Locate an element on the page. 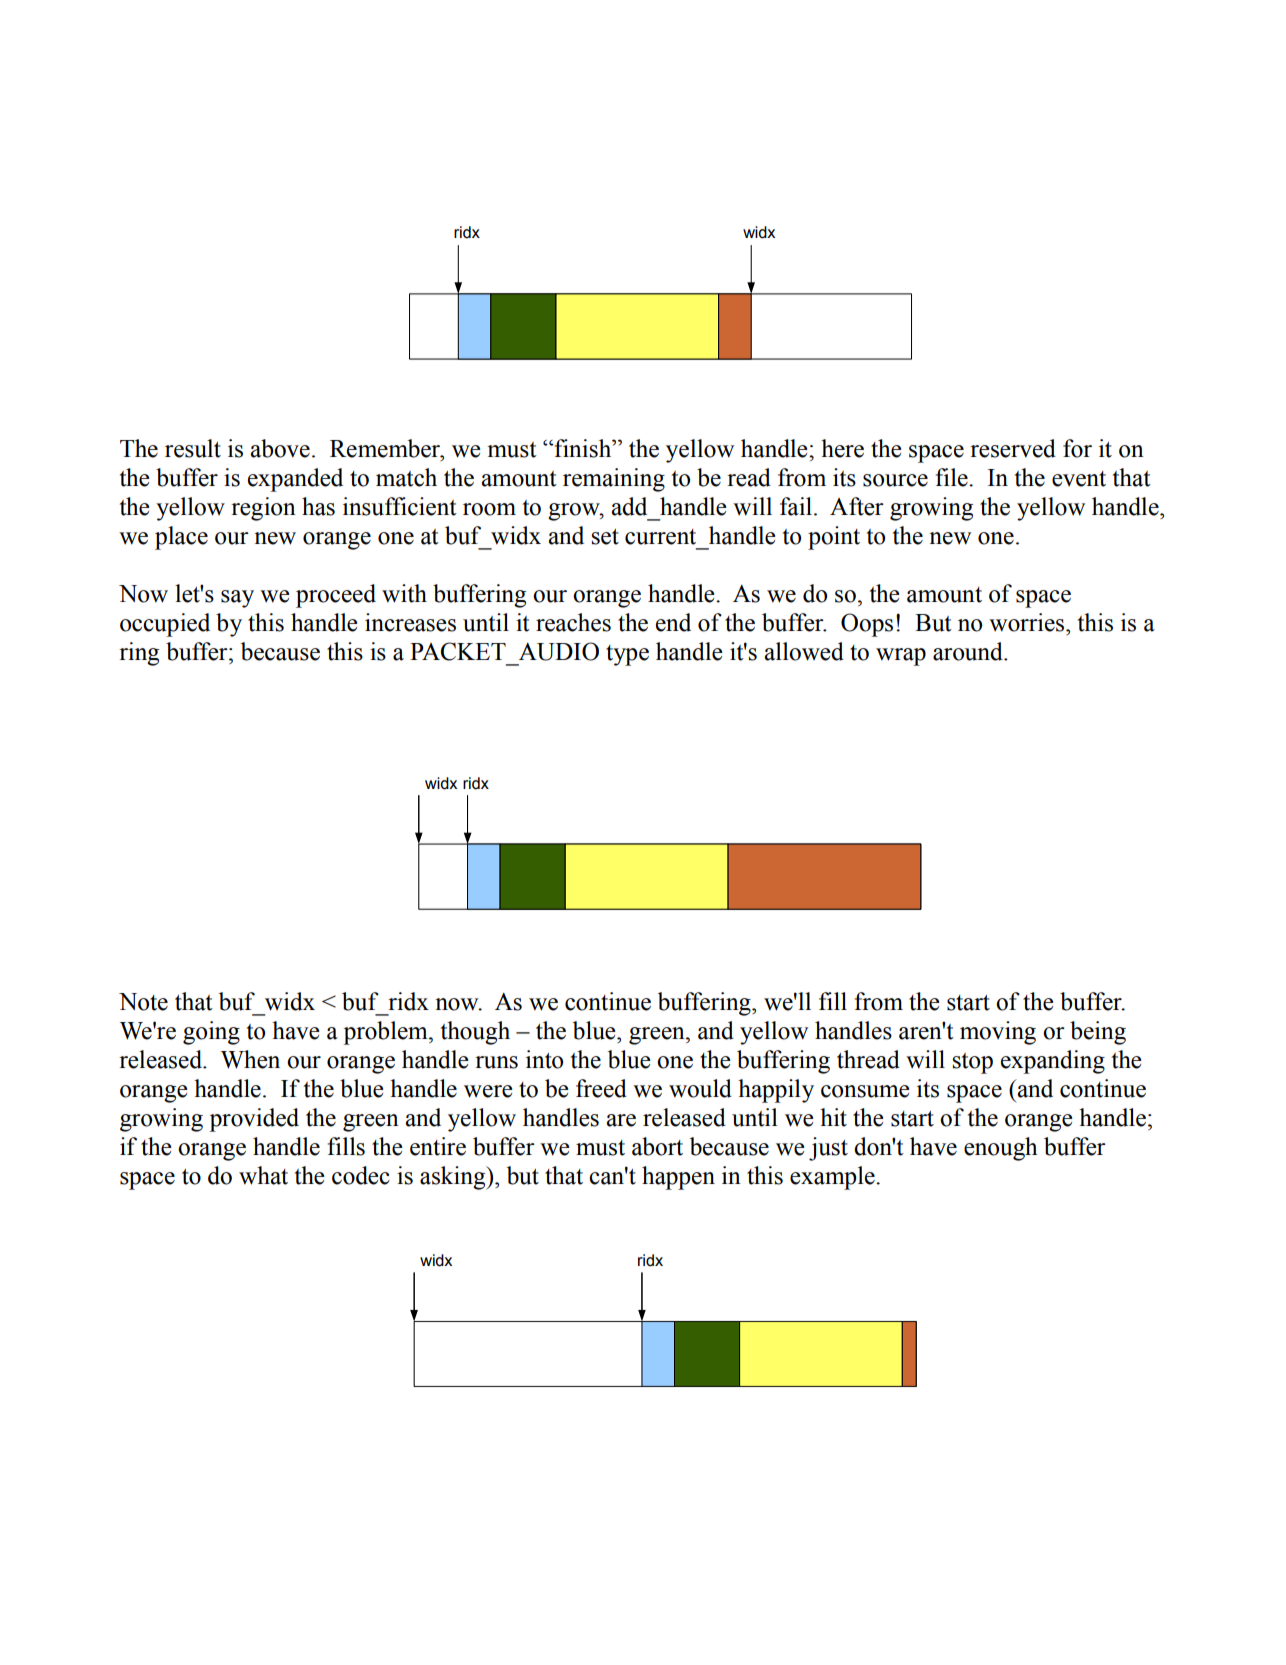 This image has height=1665, width=1286. type is located at coordinates (627, 655).
